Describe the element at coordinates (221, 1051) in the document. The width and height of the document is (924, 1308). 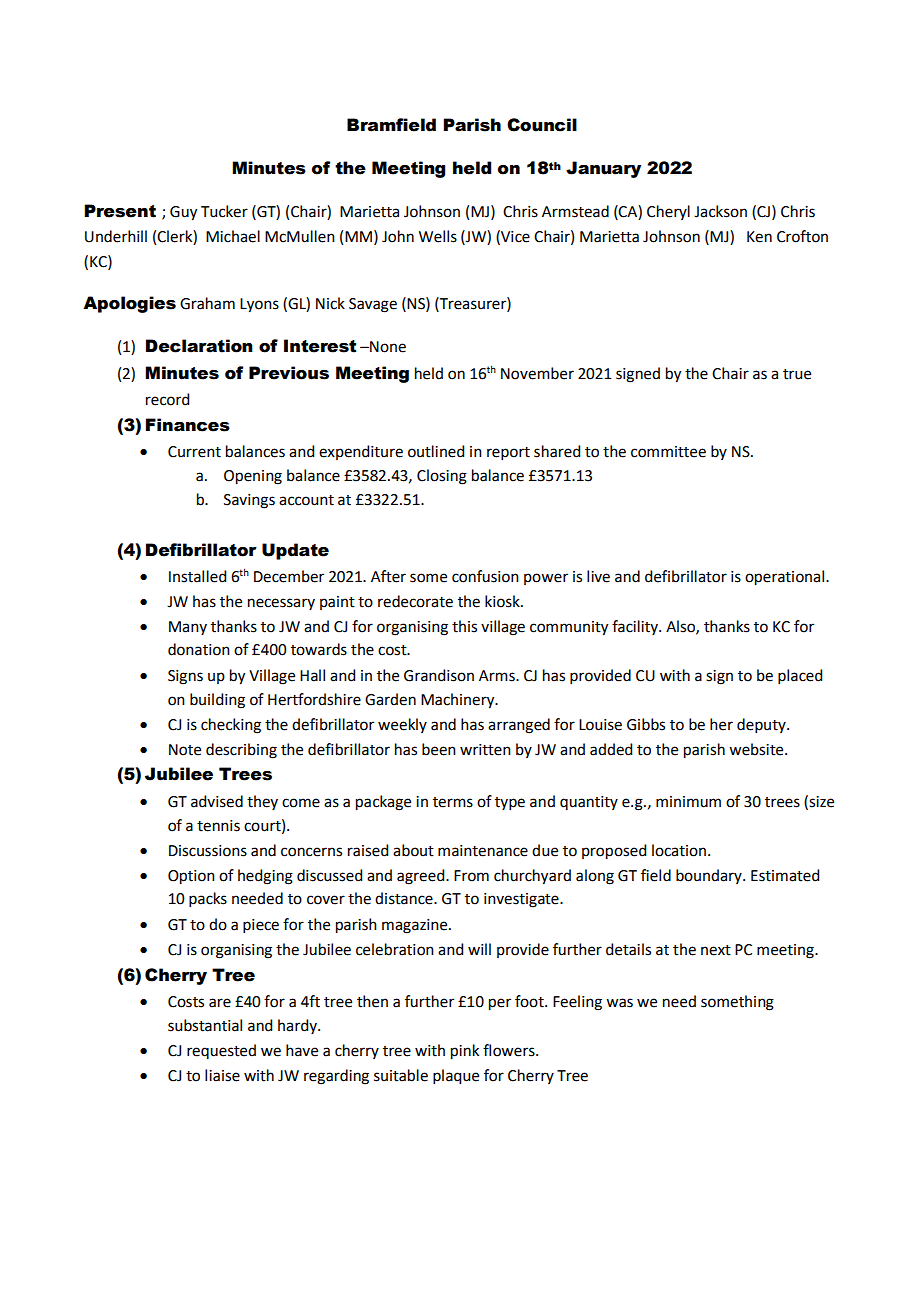
I see `requested` at that location.
